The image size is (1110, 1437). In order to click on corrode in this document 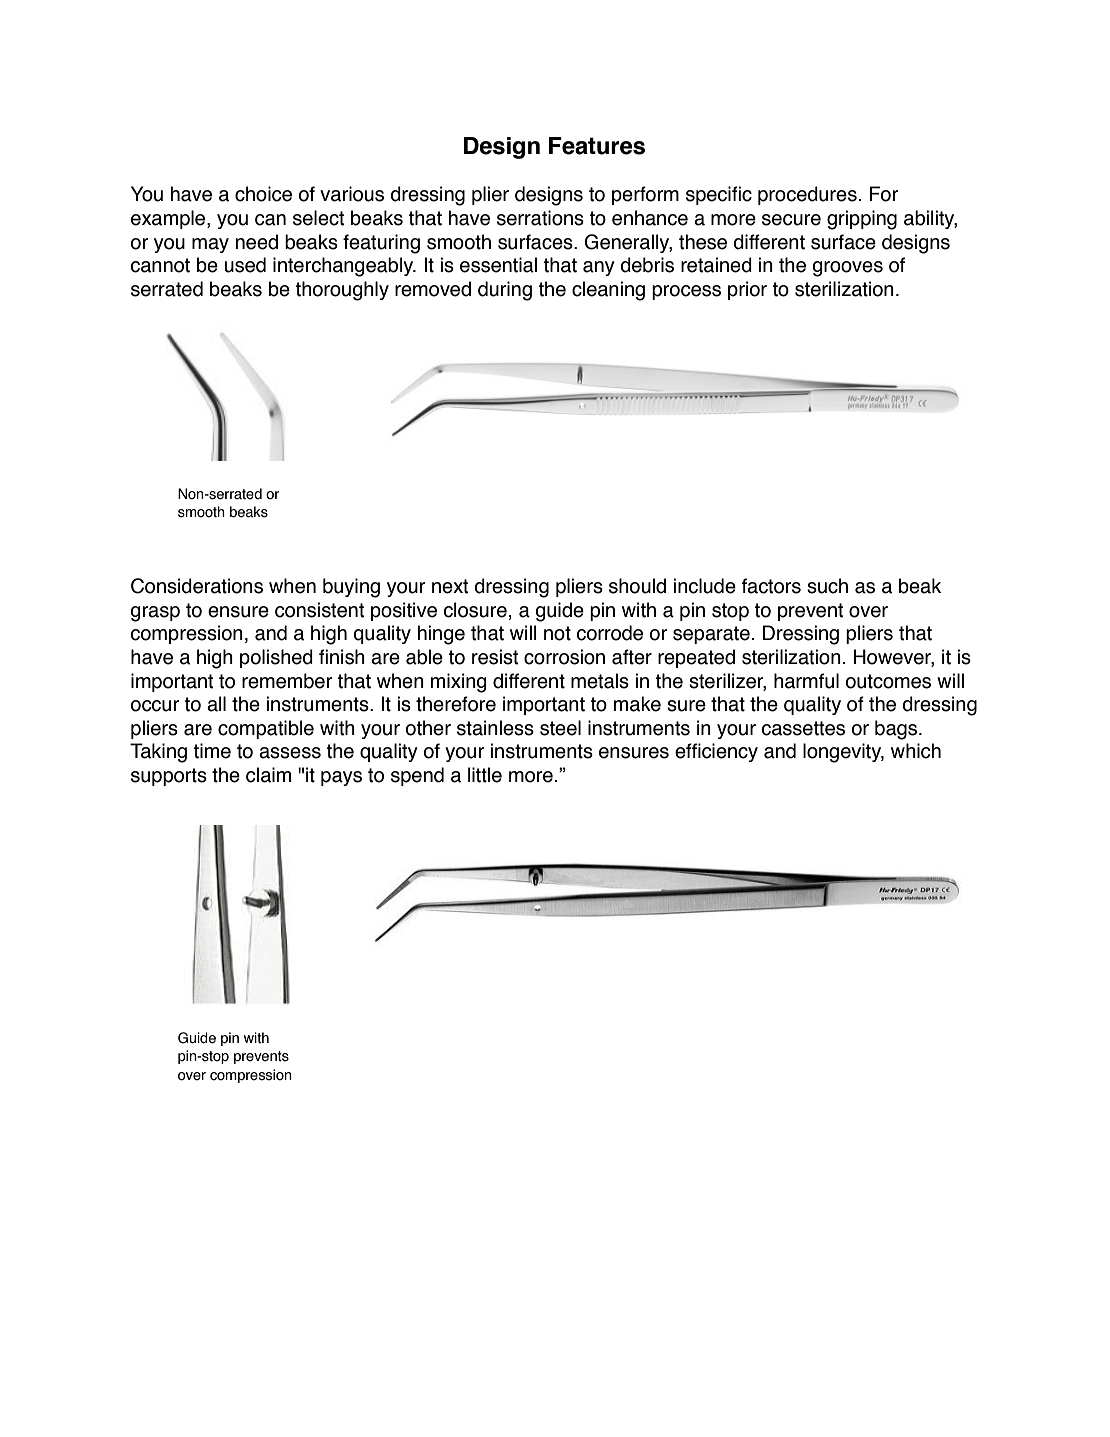, I will do `click(610, 633)`.
